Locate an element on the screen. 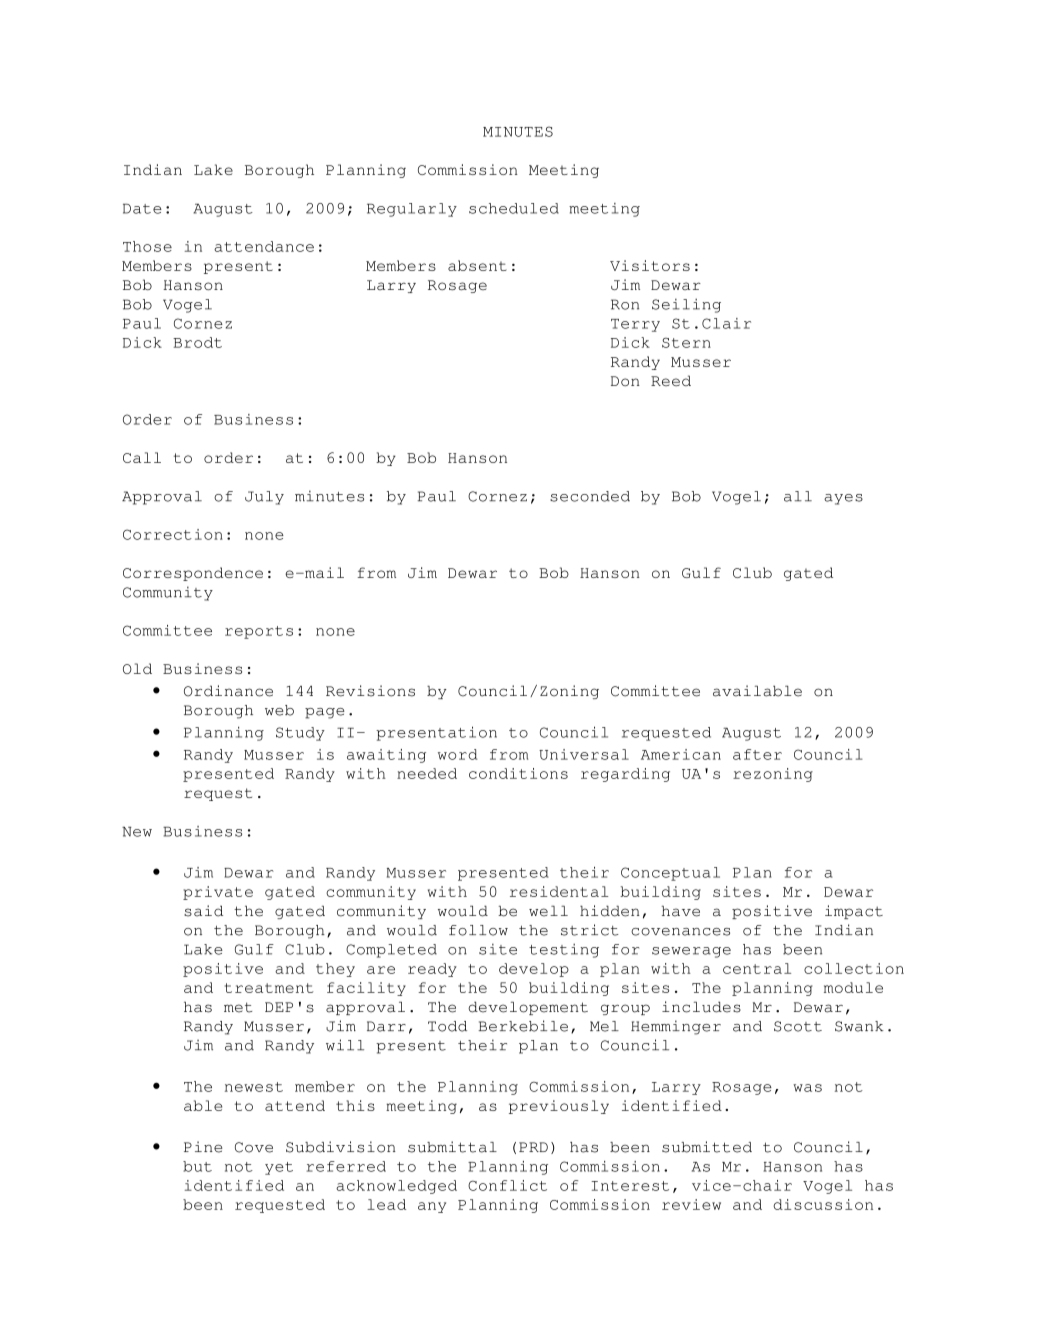 Image resolution: width=1037 pixels, height=1342 pixels. word is located at coordinates (457, 754).
